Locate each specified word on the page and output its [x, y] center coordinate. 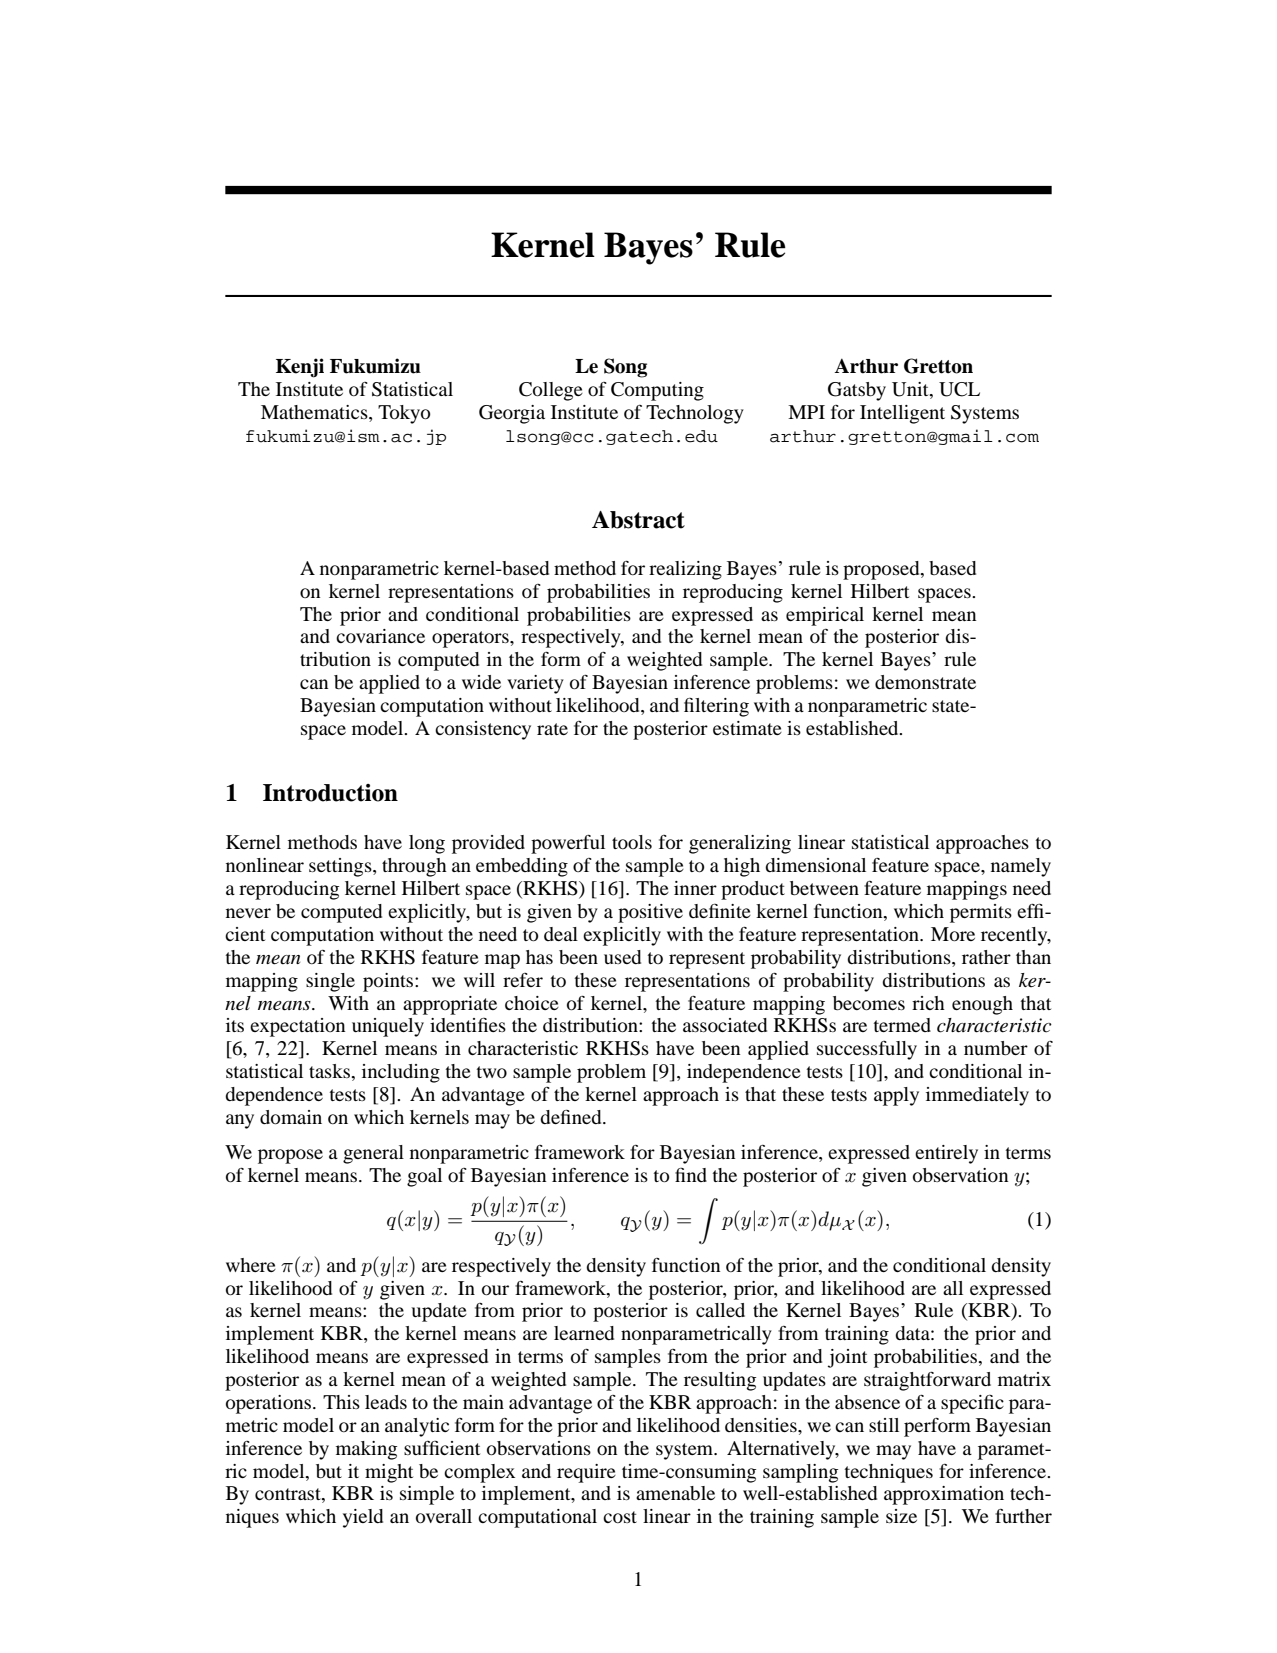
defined [572, 1116]
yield [363, 1518]
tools [632, 842]
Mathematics [315, 412]
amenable [675, 1493]
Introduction [330, 793]
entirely [946, 1154]
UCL [959, 389]
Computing [657, 391]
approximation [944, 1495]
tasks [330, 1071]
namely [1021, 867]
